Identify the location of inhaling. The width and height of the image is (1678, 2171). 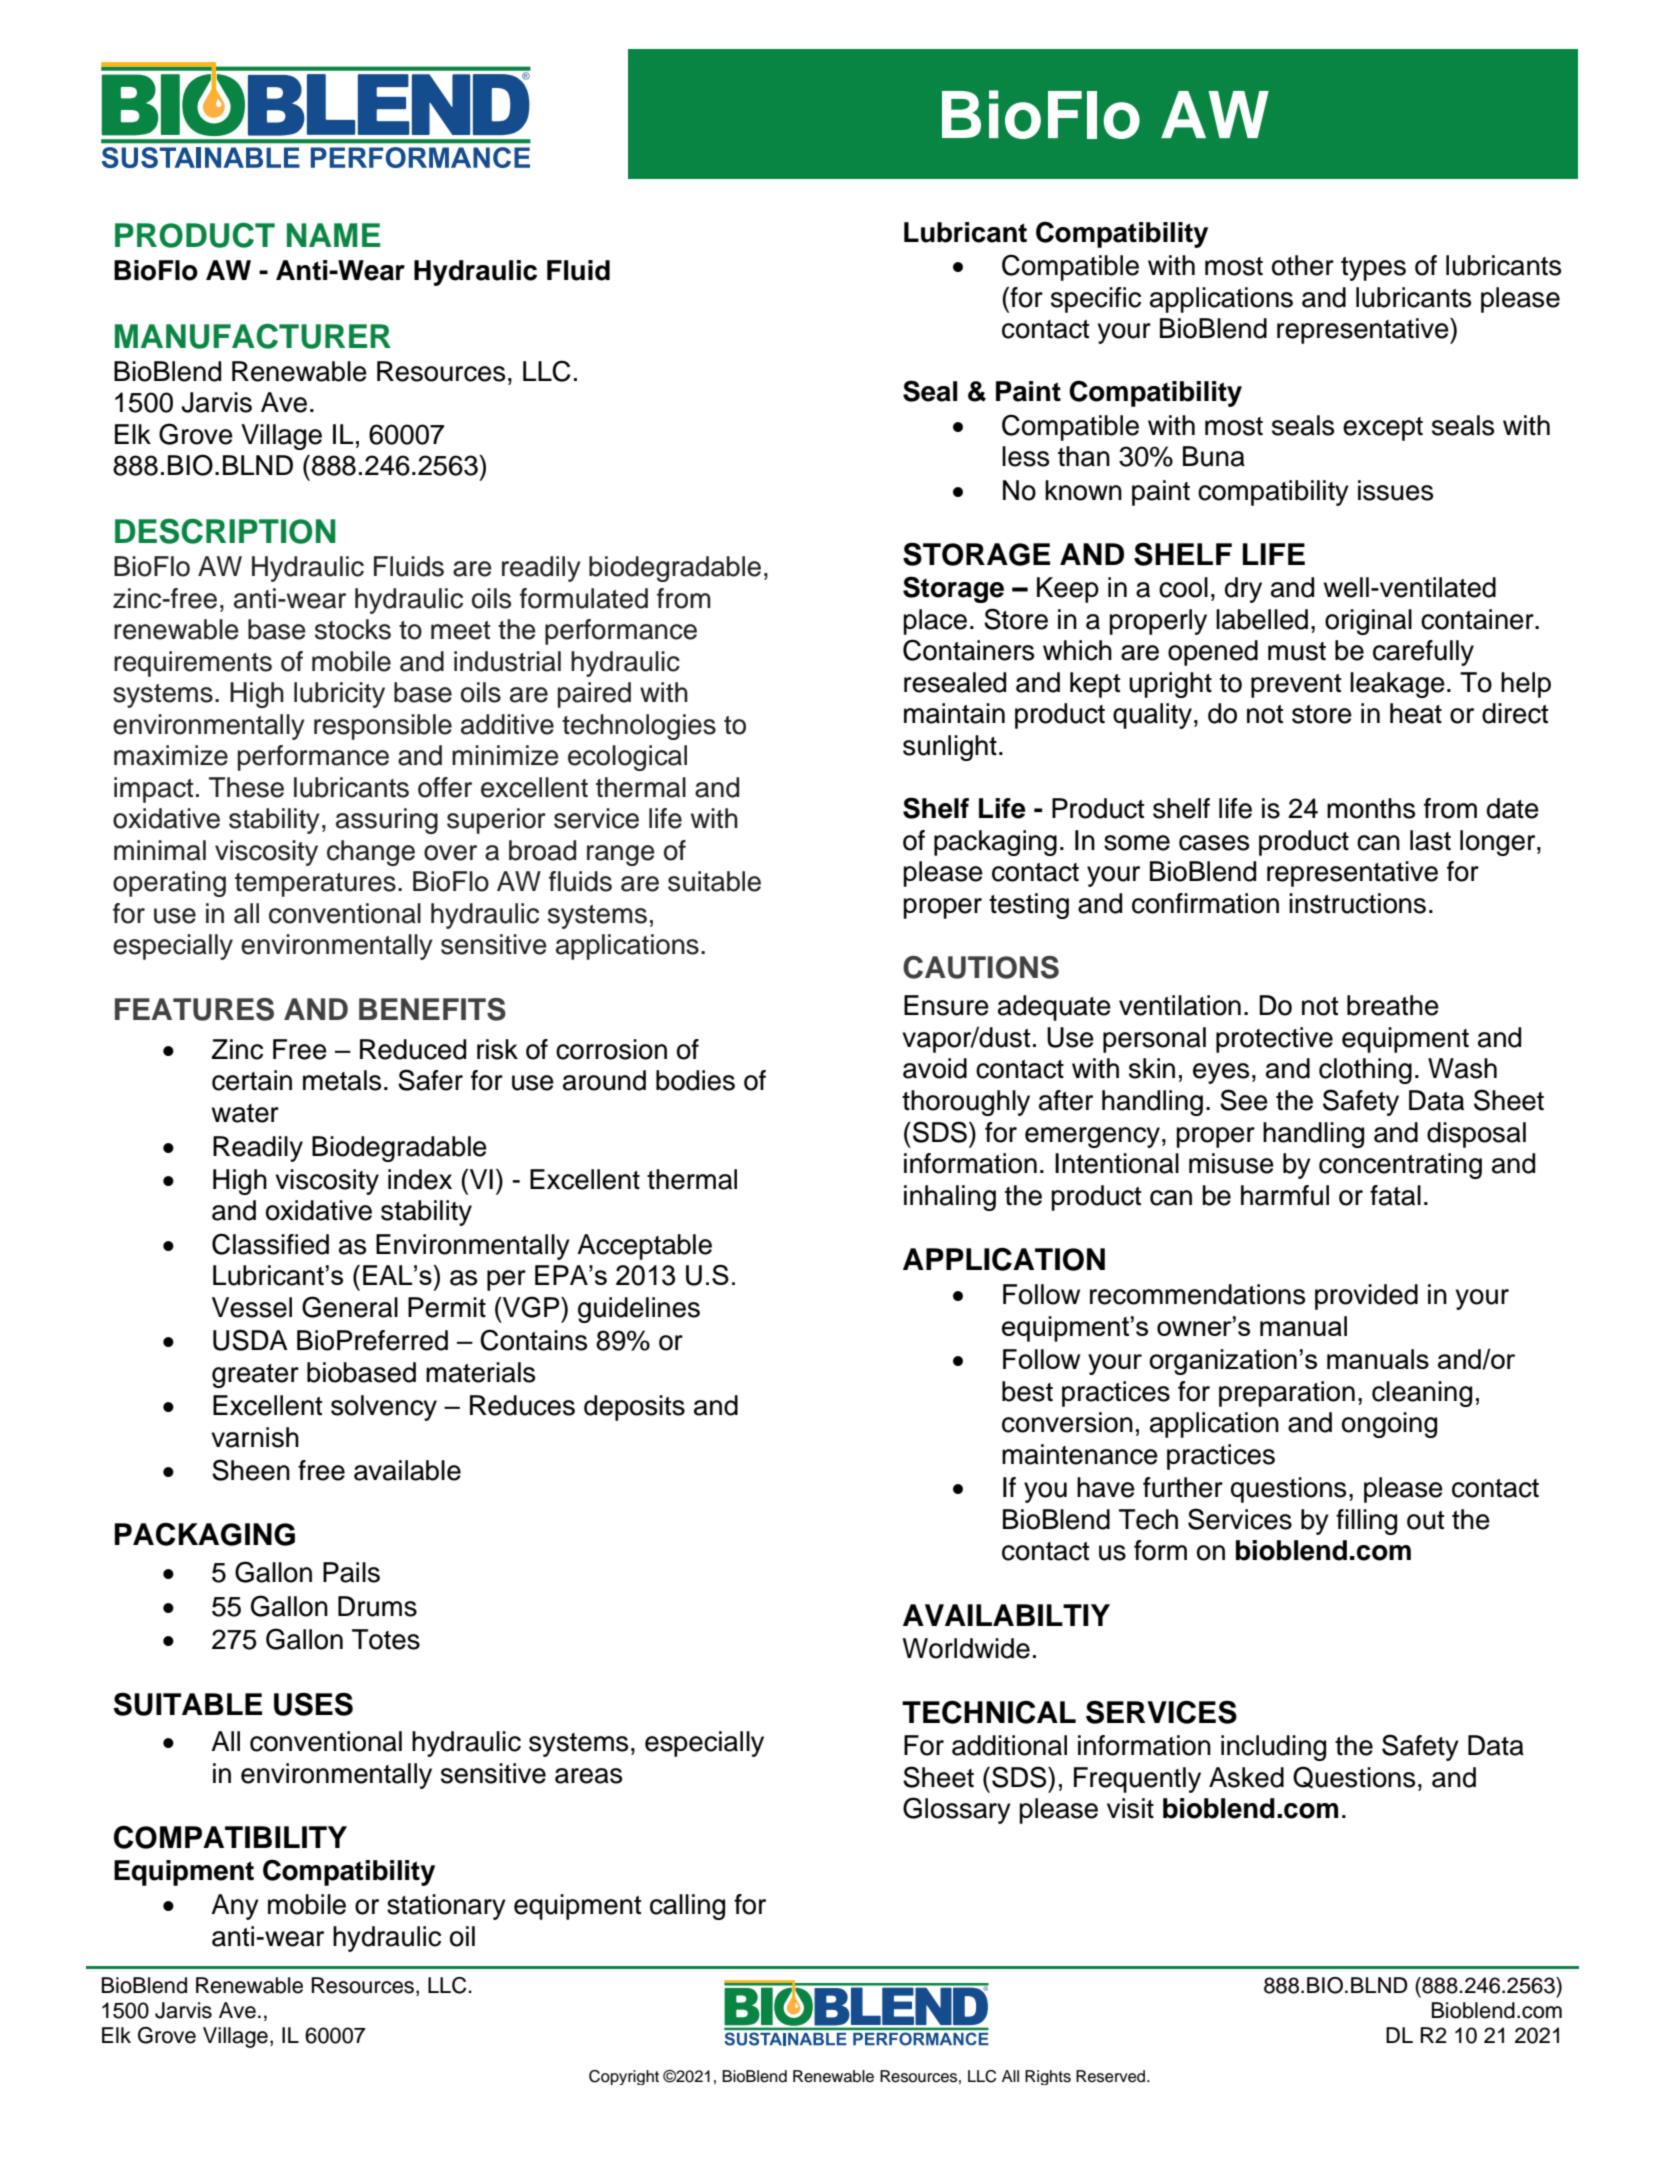
(950, 1198).
